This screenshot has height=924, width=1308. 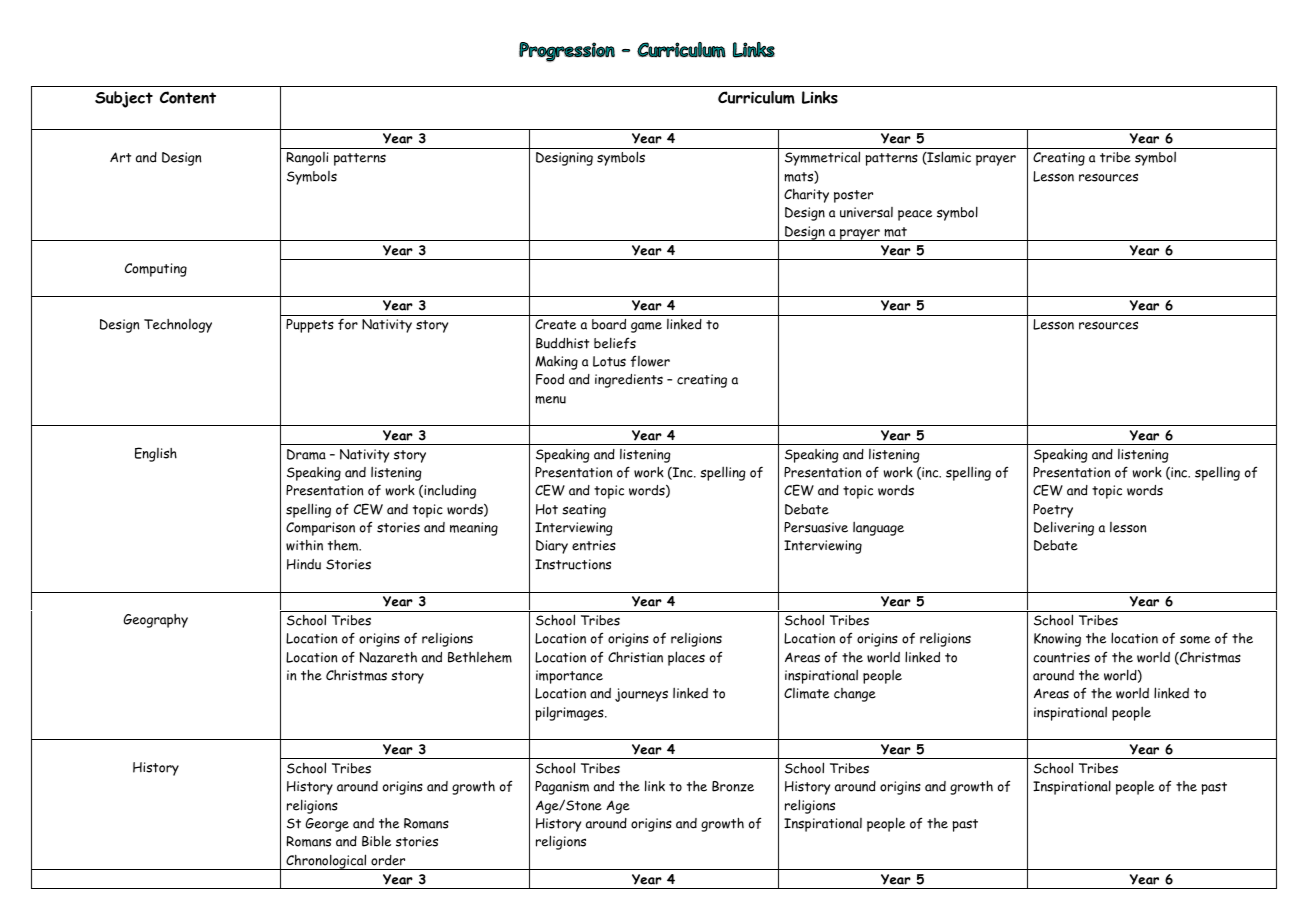 I want to click on change, so click(x=855, y=695).
